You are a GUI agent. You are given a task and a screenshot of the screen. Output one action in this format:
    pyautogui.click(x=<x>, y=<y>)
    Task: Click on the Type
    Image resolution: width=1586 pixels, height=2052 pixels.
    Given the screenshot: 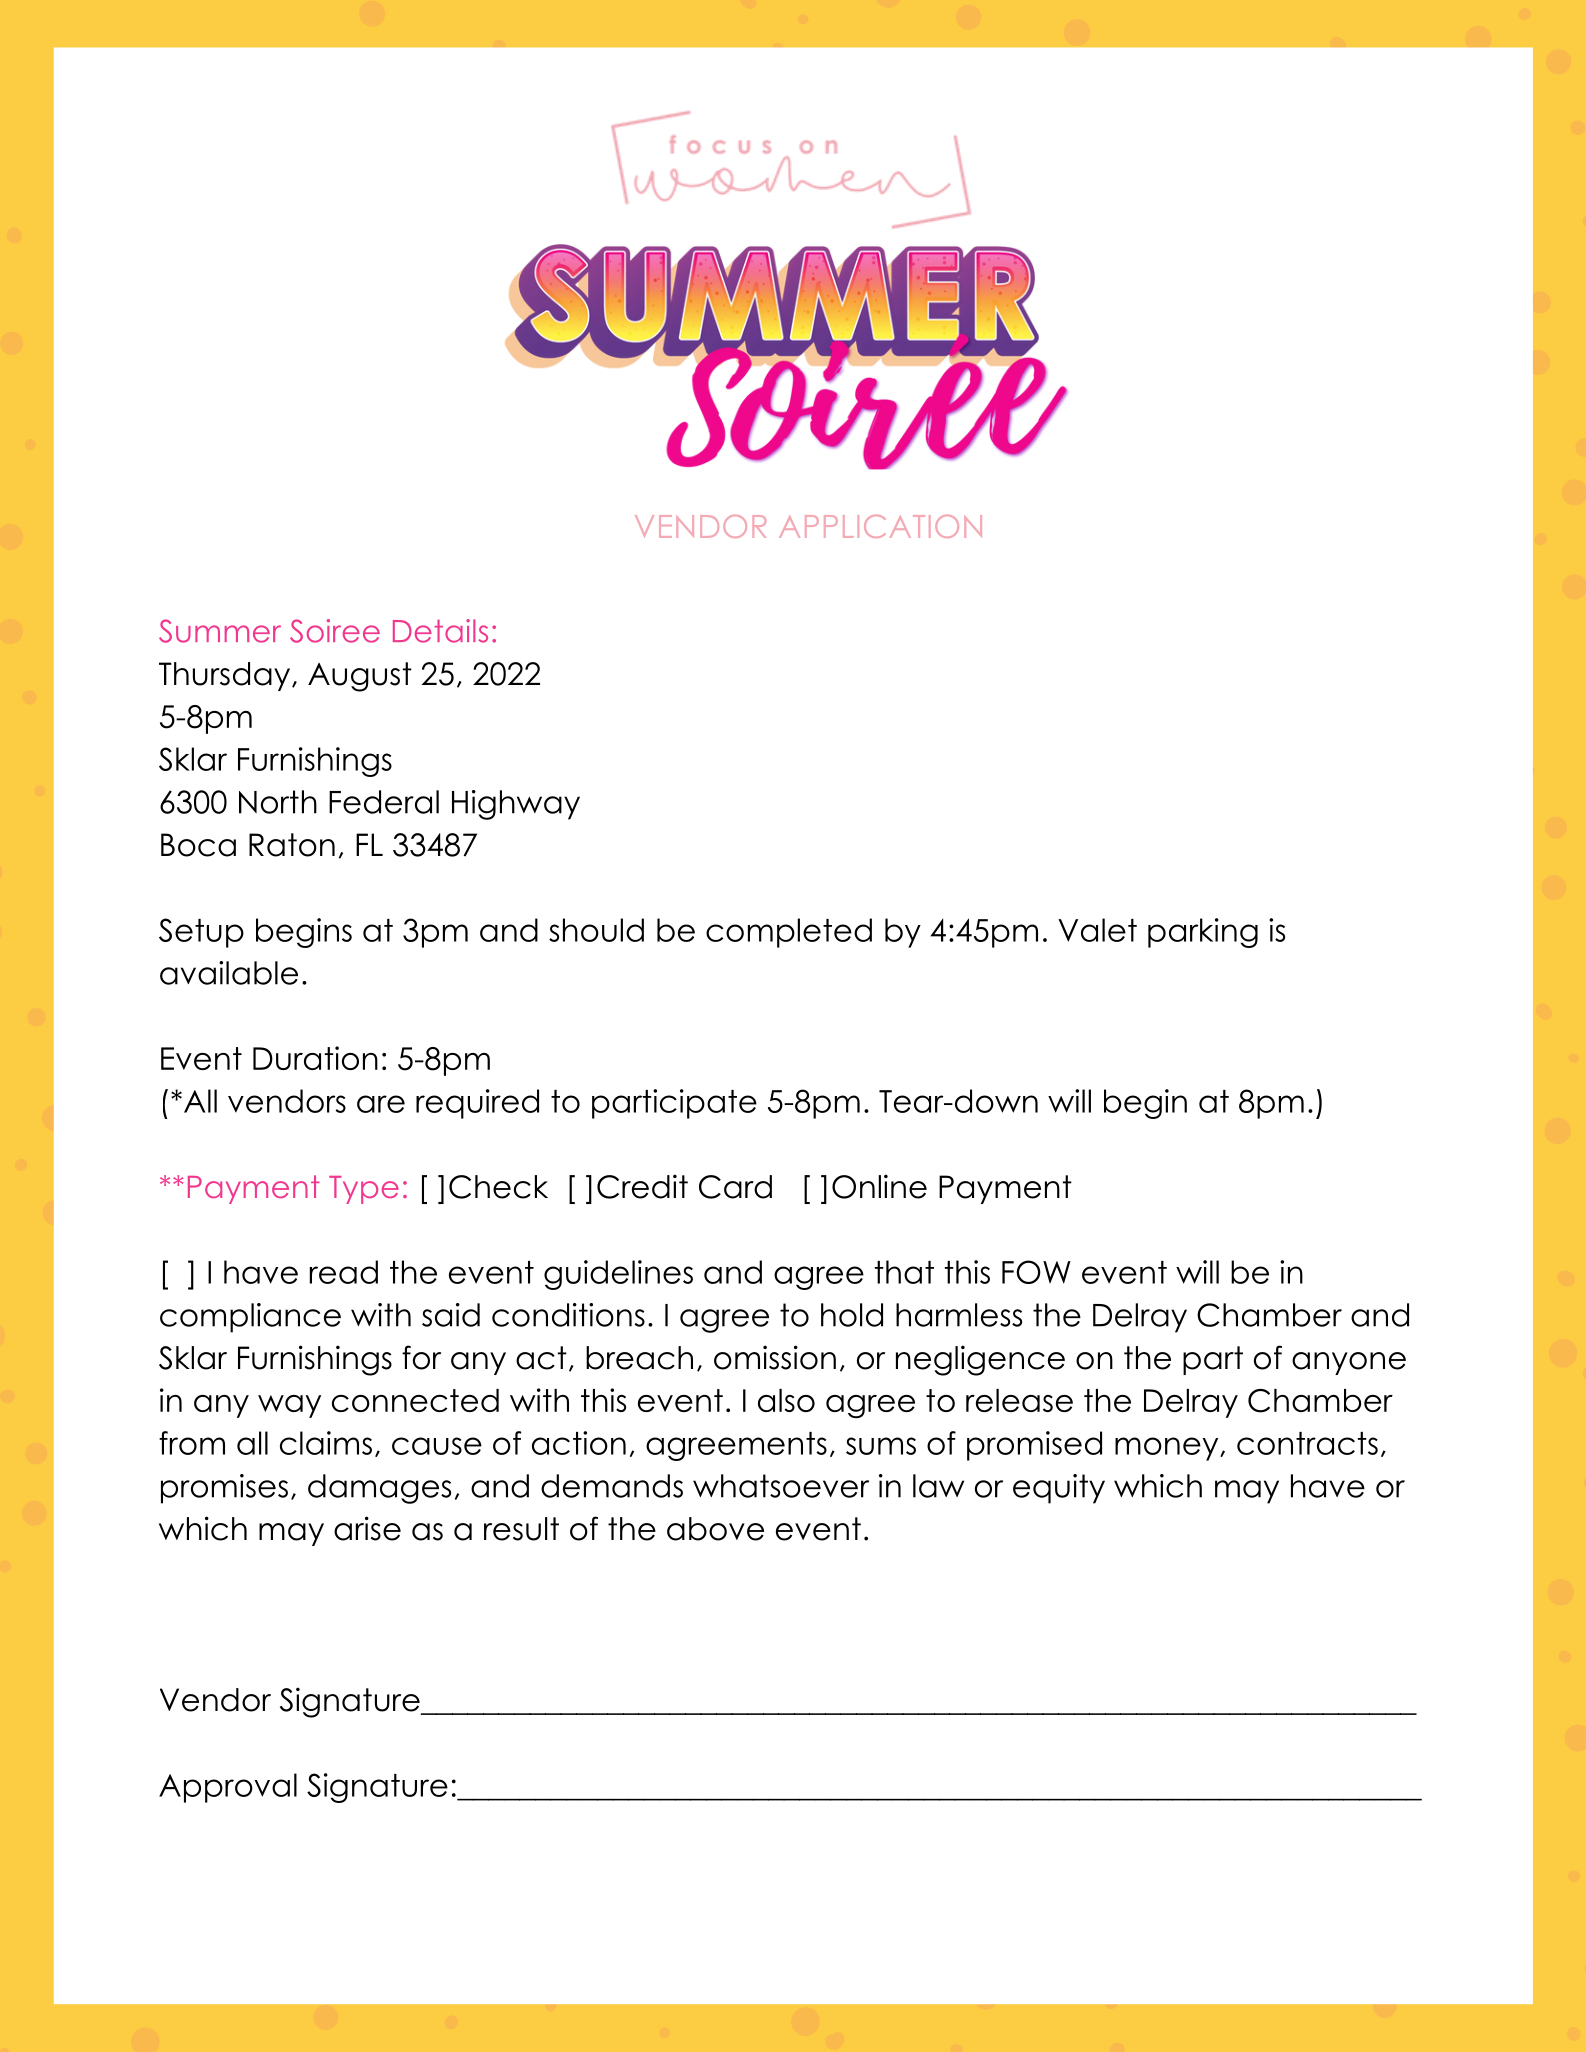 What is the action you would take?
    pyautogui.click(x=364, y=1190)
